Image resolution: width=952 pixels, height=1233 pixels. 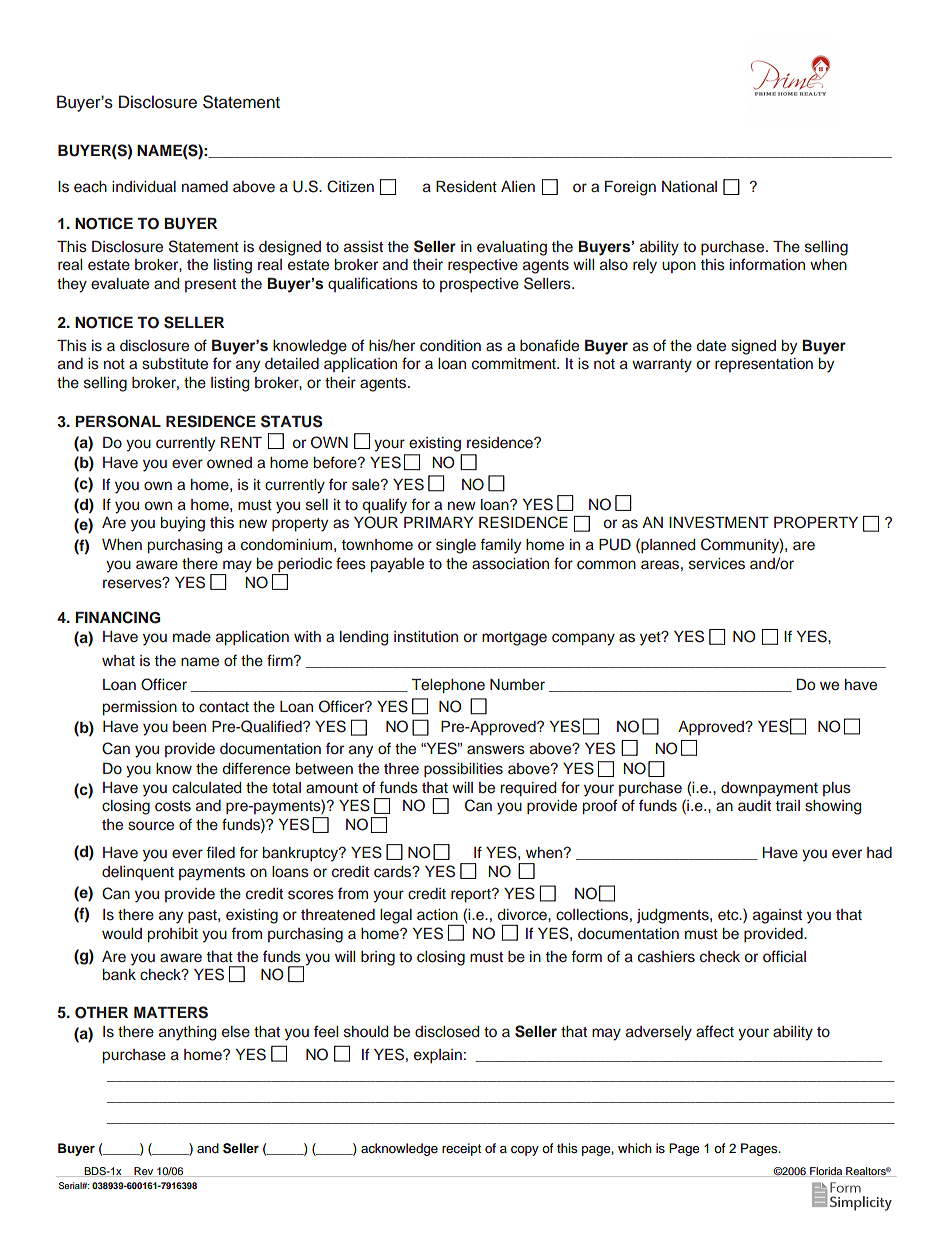 I want to click on divorce, so click(x=523, y=915).
